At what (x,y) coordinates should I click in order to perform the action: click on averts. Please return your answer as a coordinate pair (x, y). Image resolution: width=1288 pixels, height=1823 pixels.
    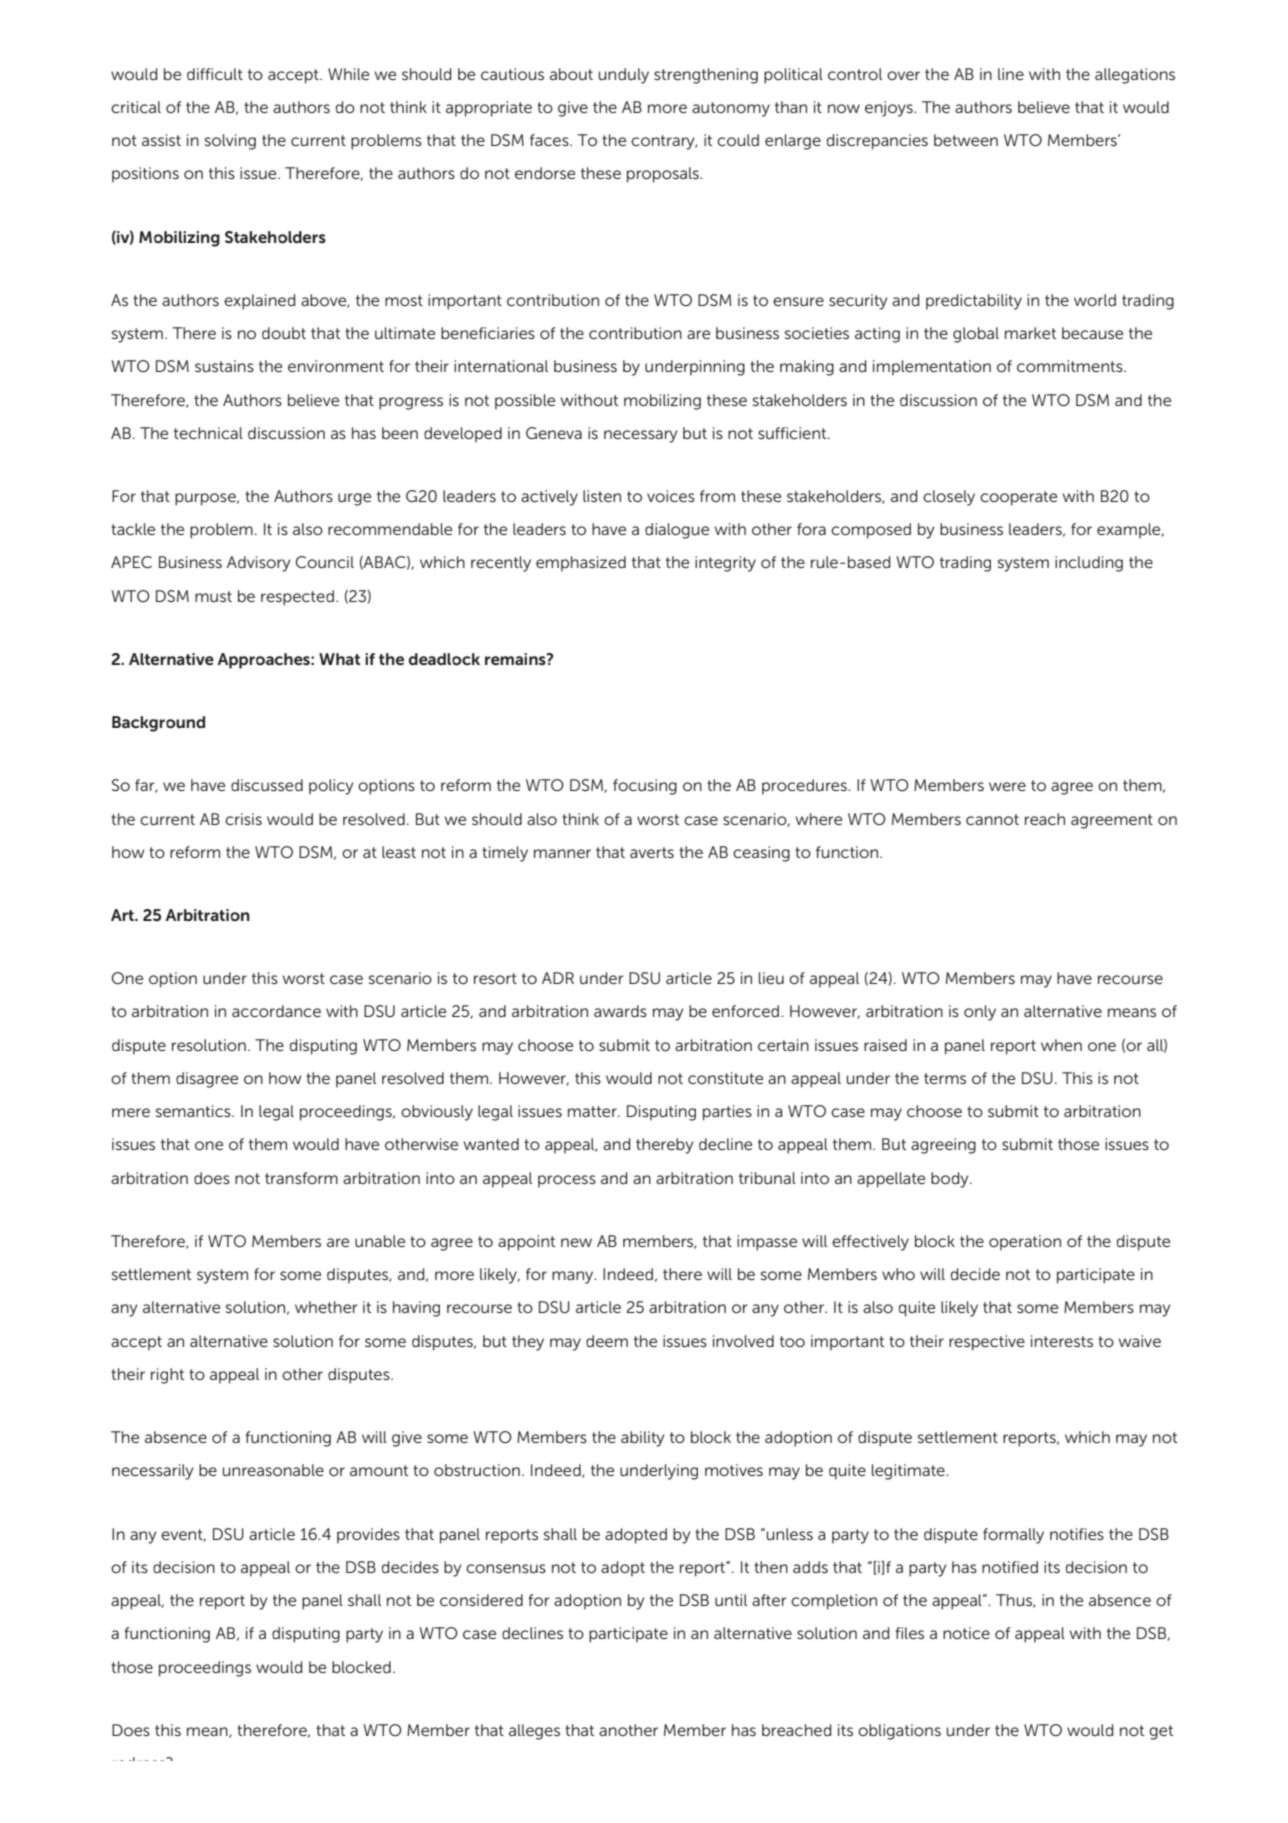
    Looking at the image, I should click on (652, 852).
